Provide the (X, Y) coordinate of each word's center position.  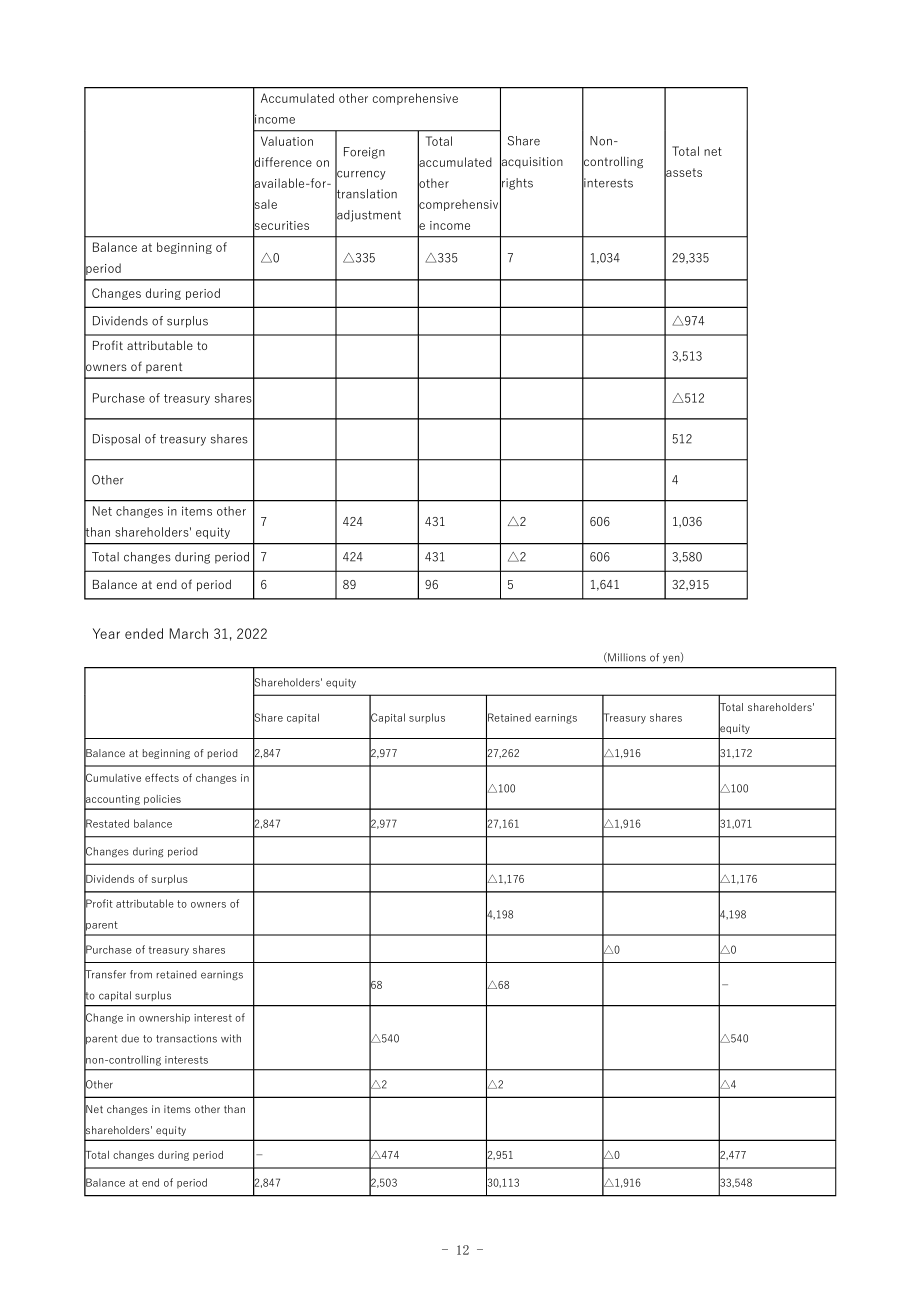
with (231, 1038)
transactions (186, 1038)
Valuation (287, 141)
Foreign (364, 153)
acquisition (531, 163)
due (130, 1038)
